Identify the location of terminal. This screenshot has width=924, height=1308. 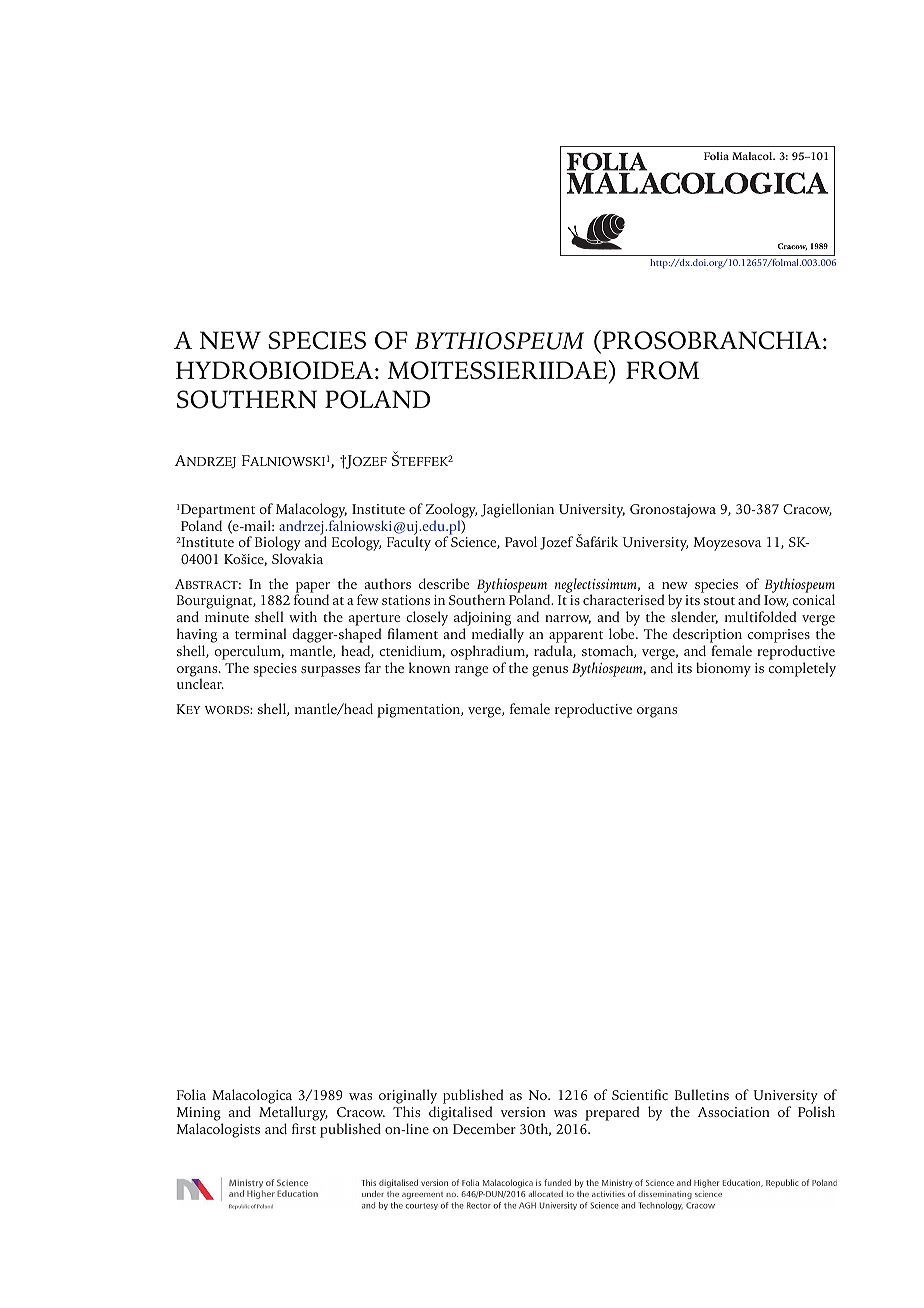
(261, 633).
